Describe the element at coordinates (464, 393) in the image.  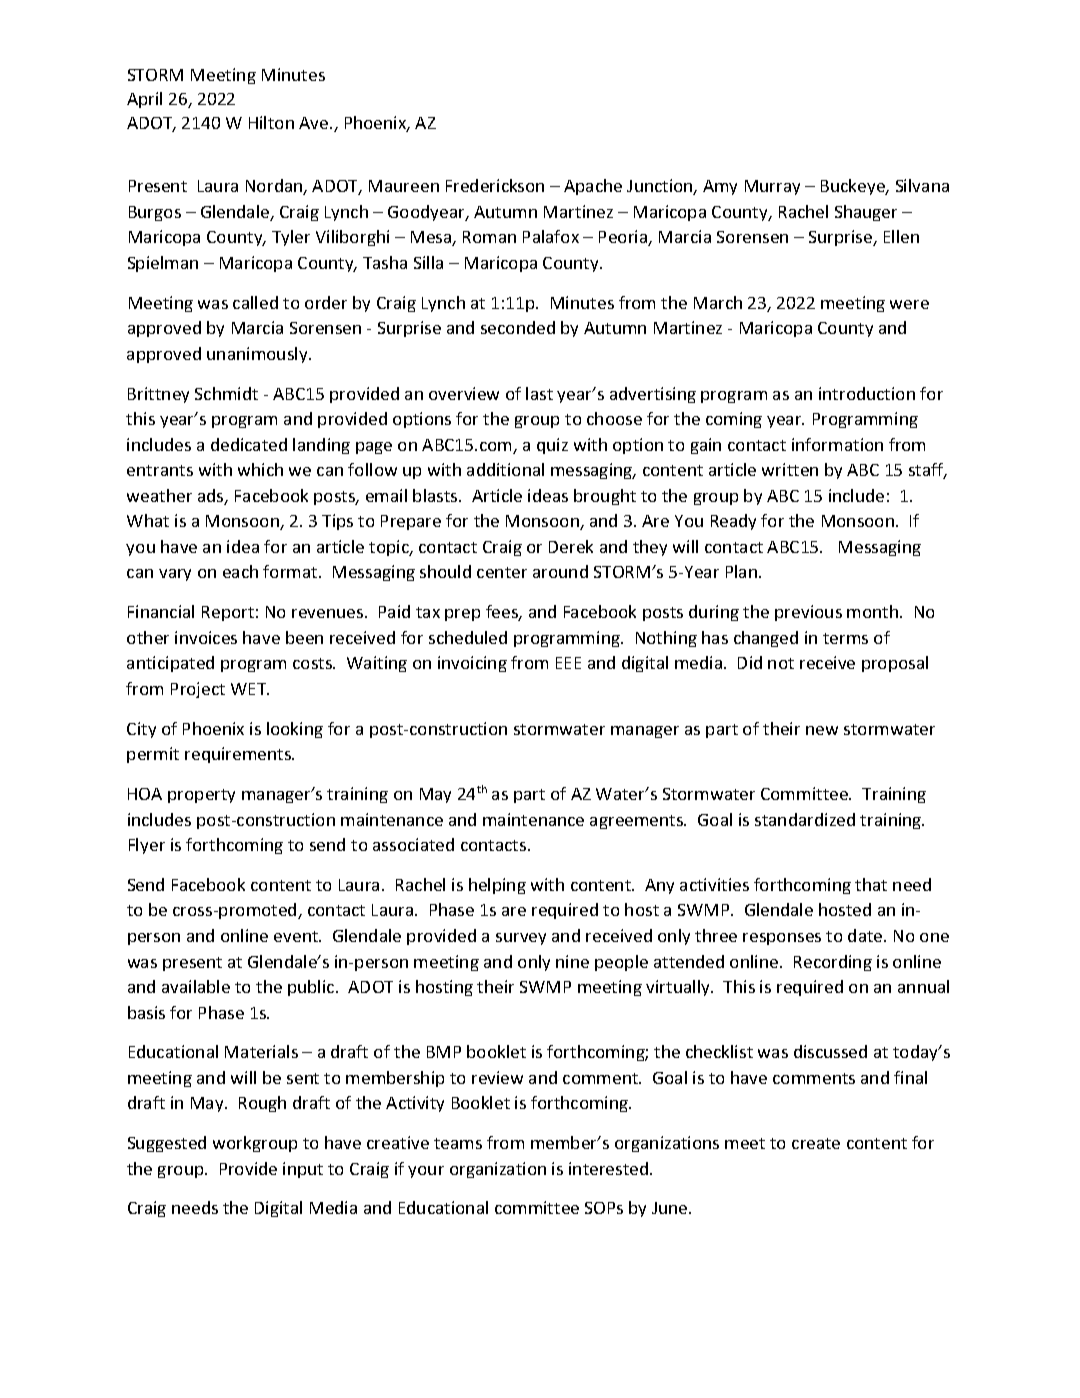
I see `overview` at that location.
